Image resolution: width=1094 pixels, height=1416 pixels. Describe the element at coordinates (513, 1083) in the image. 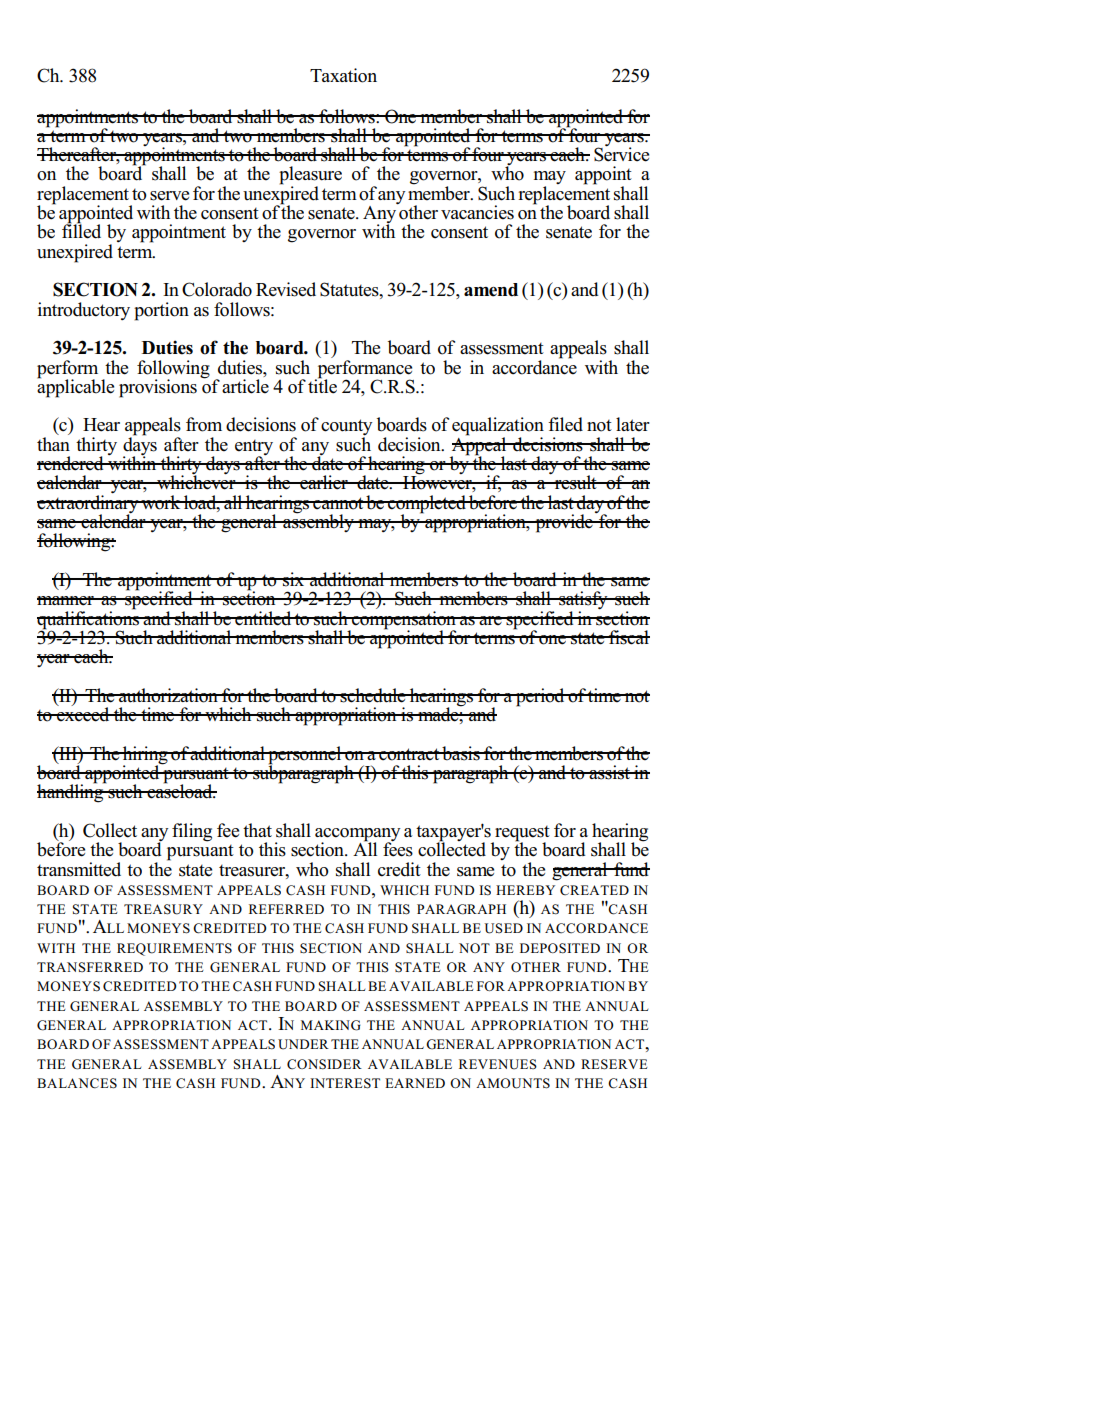

I see `AMOUNTS` at that location.
